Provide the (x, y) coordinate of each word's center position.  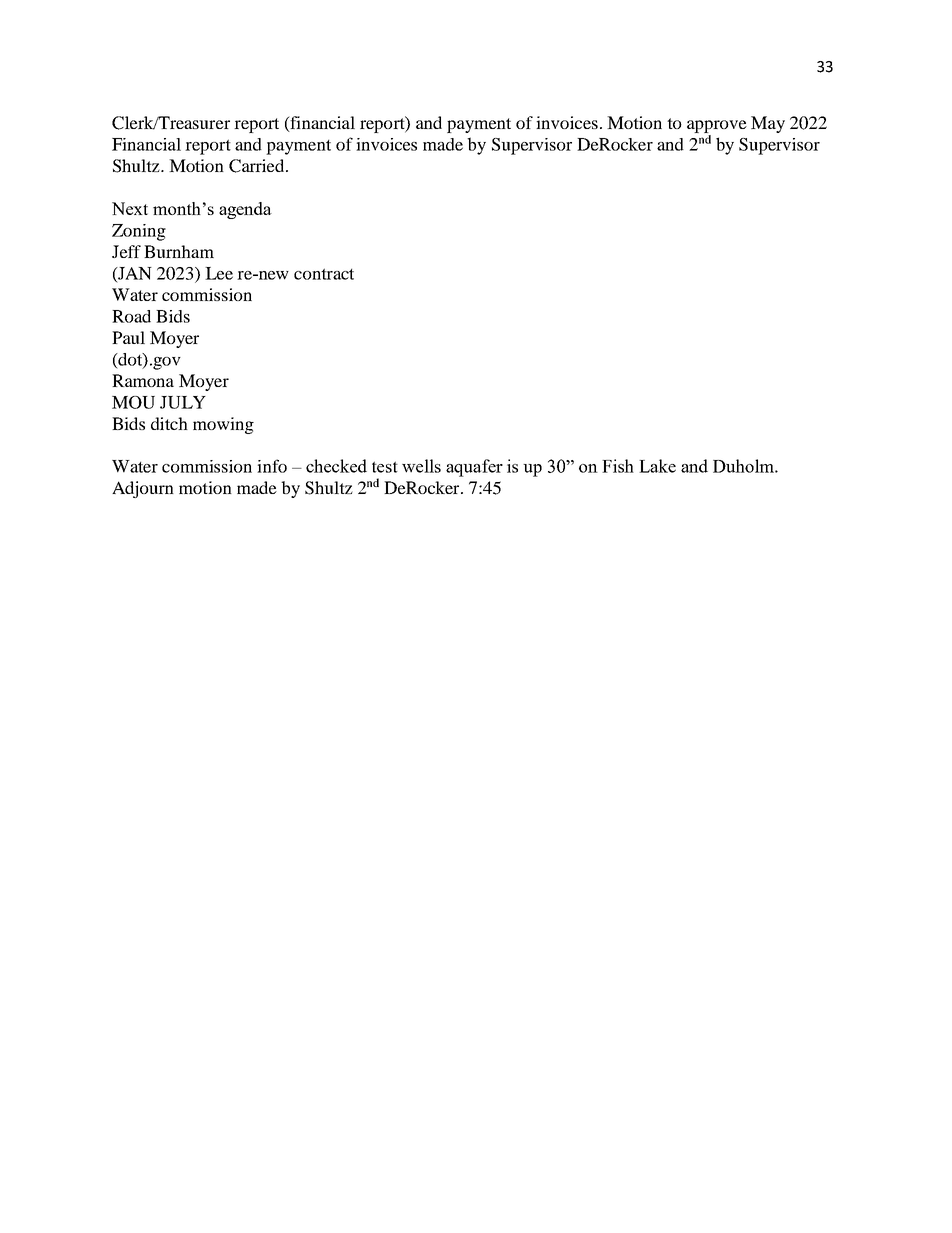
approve (717, 126)
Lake (657, 466)
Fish (618, 466)
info (272, 466)
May (768, 124)
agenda (245, 210)
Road (131, 316)
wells (421, 466)
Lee (219, 273)
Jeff (126, 251)
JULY (183, 402)
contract (324, 274)
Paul (128, 337)
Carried (258, 166)
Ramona (143, 380)
